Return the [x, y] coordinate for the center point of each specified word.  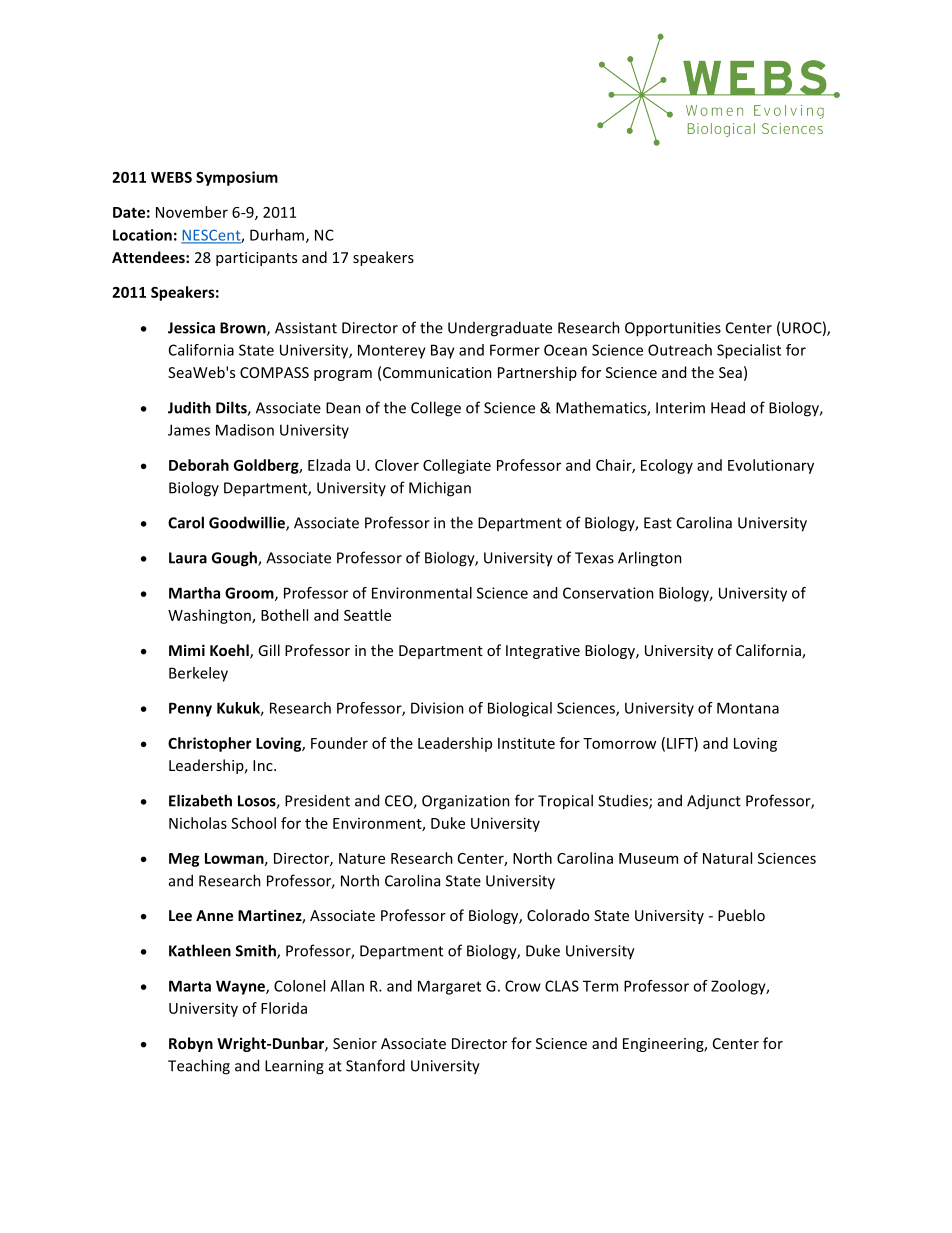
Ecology [667, 466]
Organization [466, 802]
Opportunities [673, 329]
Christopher [210, 744]
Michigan [440, 489]
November [192, 212]
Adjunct [714, 802]
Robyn [191, 1044]
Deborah [199, 465]
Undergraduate [500, 329]
